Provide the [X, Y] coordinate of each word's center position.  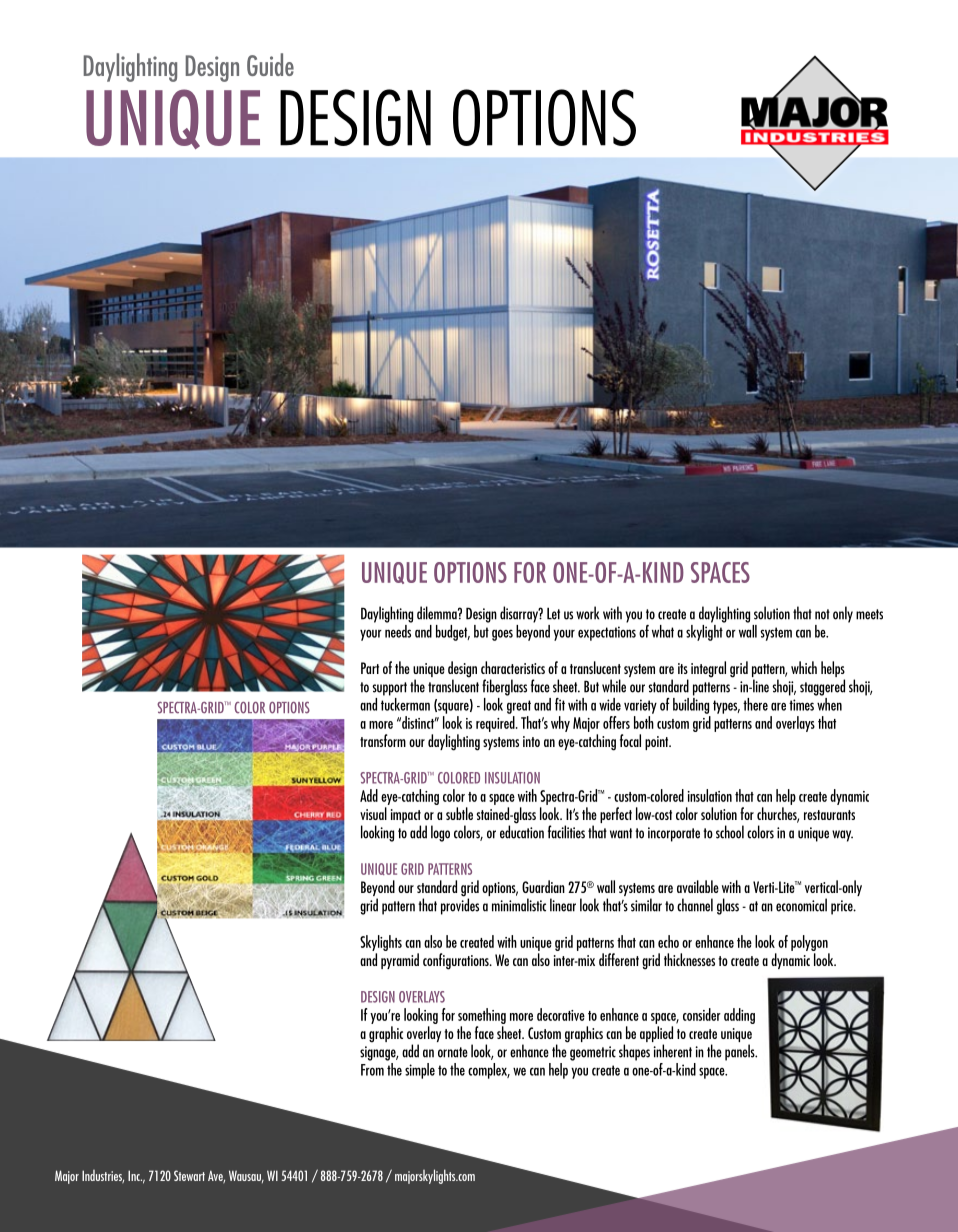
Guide [270, 64]
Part [370, 668]
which [804, 667]
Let [553, 613]
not [822, 614]
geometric [593, 1053]
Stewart [189, 1175]
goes [502, 635]
